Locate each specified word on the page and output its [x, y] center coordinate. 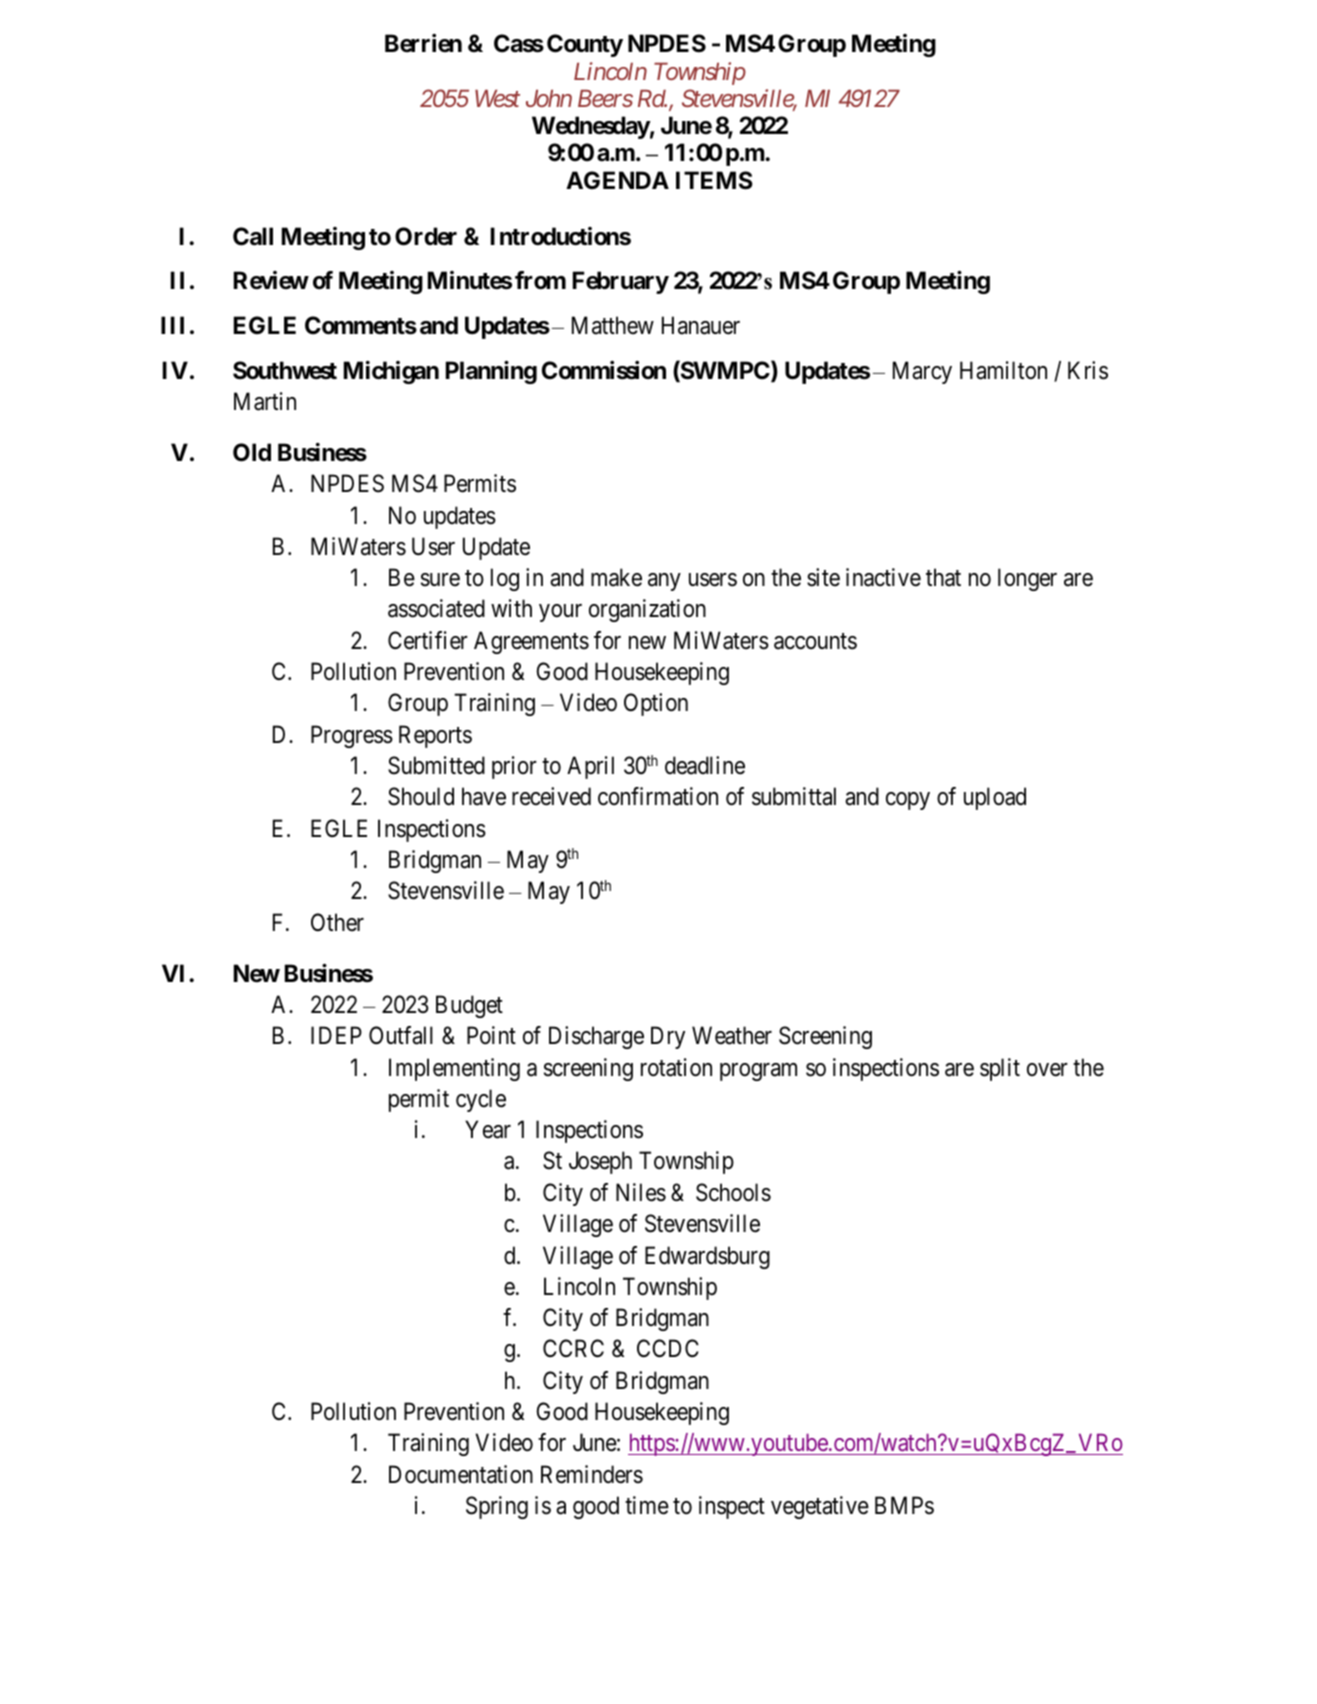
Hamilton [1003, 370]
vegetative [820, 1507]
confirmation [658, 796]
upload [995, 798]
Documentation [461, 1474]
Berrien [423, 43]
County [585, 45]
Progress [352, 736]
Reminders [592, 1474]
